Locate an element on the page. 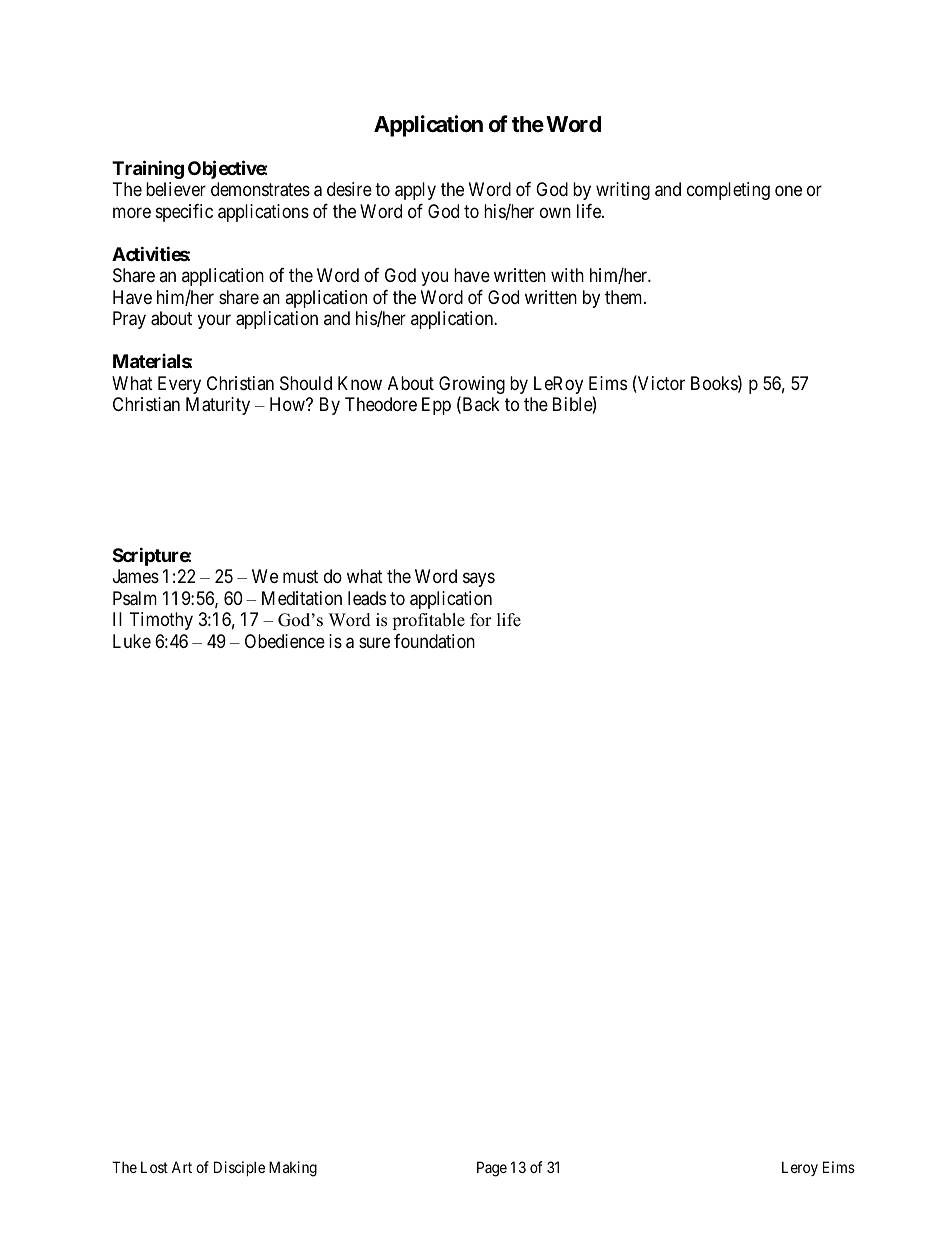  them is located at coordinates (625, 297).
